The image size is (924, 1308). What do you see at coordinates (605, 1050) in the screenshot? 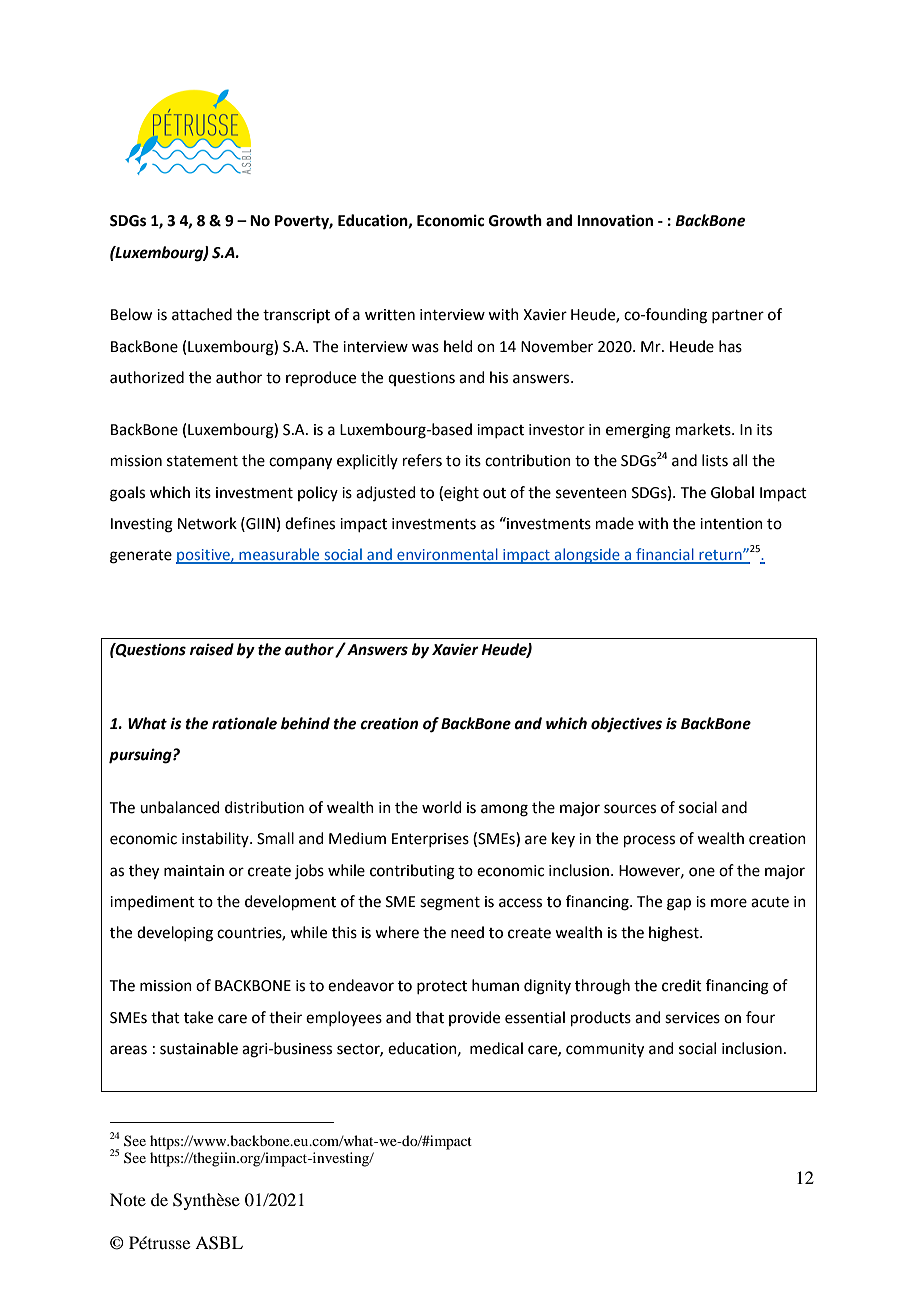
I see `community` at bounding box center [605, 1050].
